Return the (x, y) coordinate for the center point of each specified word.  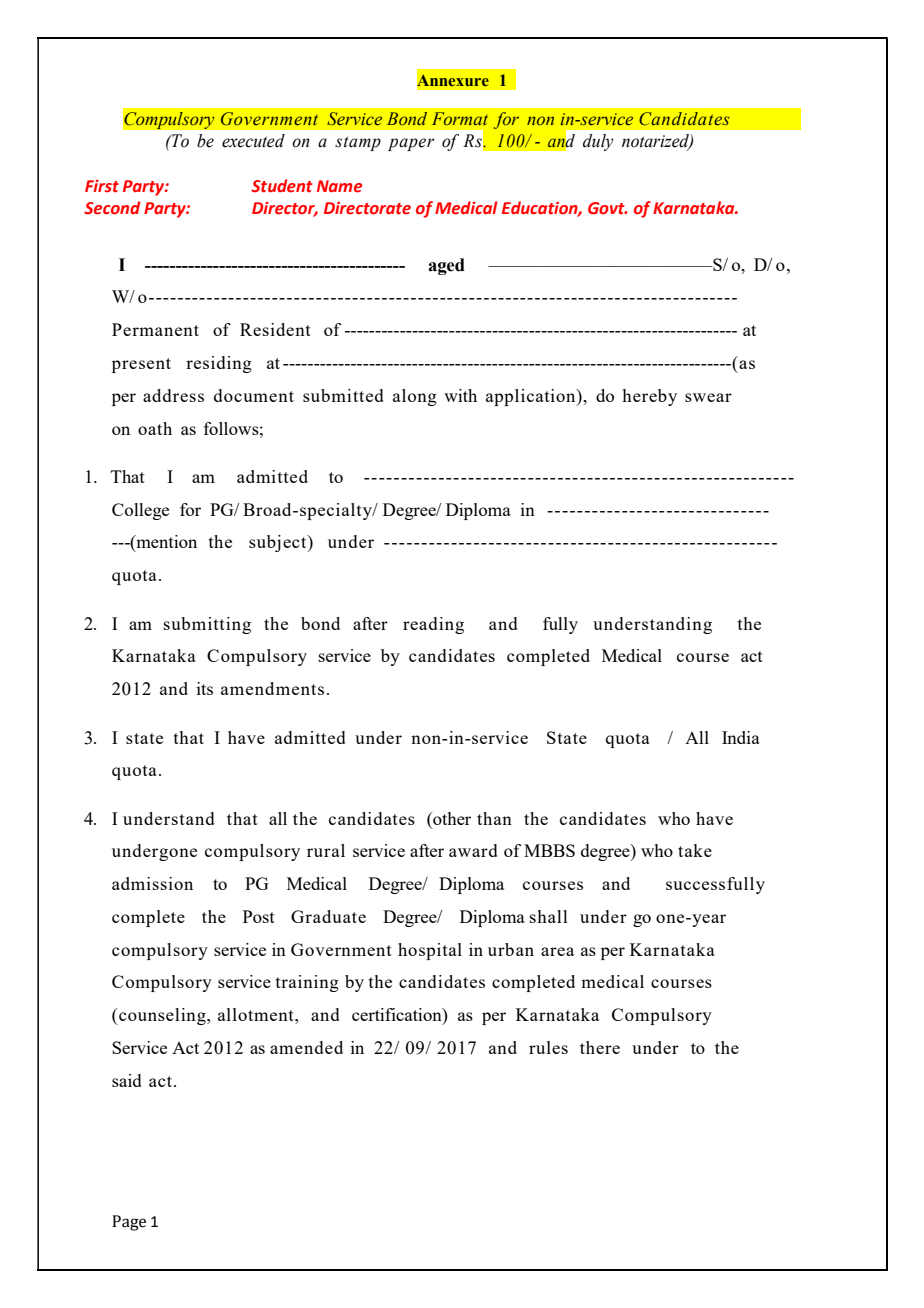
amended (306, 1047)
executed (253, 141)
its (205, 688)
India (741, 737)
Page (129, 1223)
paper (411, 144)
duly (598, 142)
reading (433, 625)
